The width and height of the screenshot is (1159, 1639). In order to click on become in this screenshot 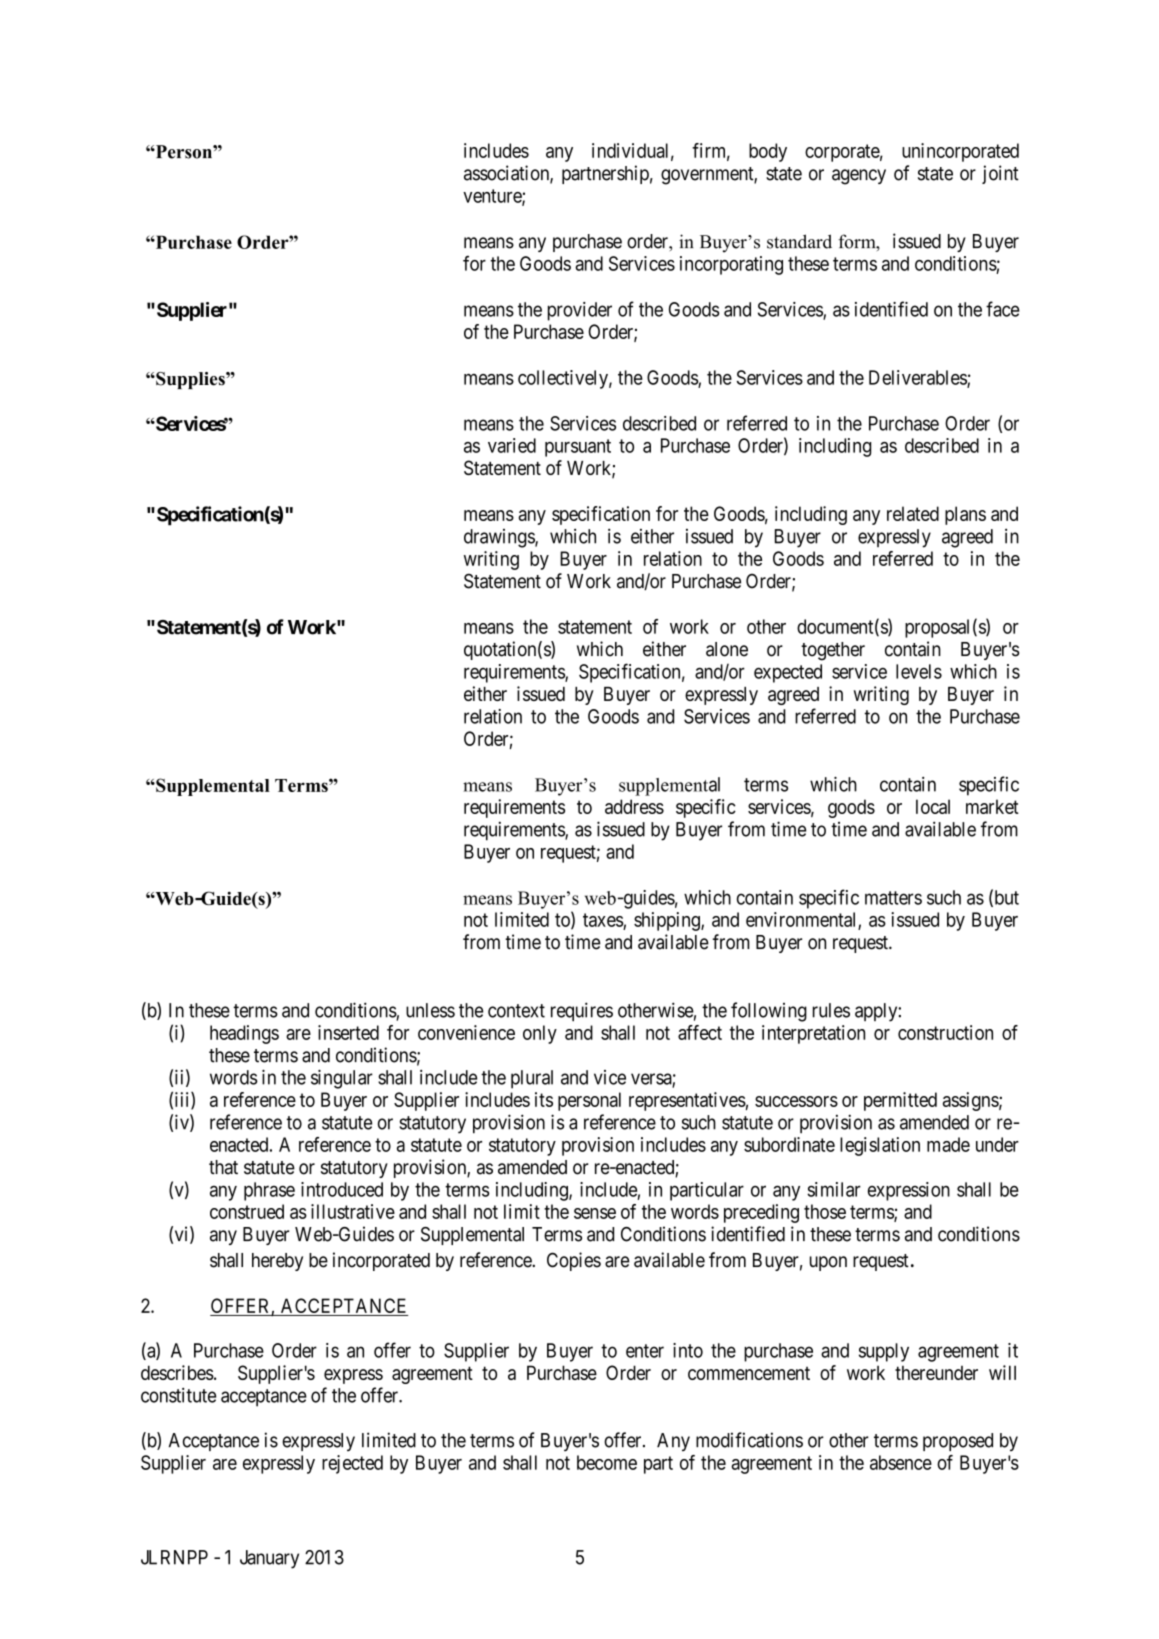, I will do `click(607, 1462)`.
